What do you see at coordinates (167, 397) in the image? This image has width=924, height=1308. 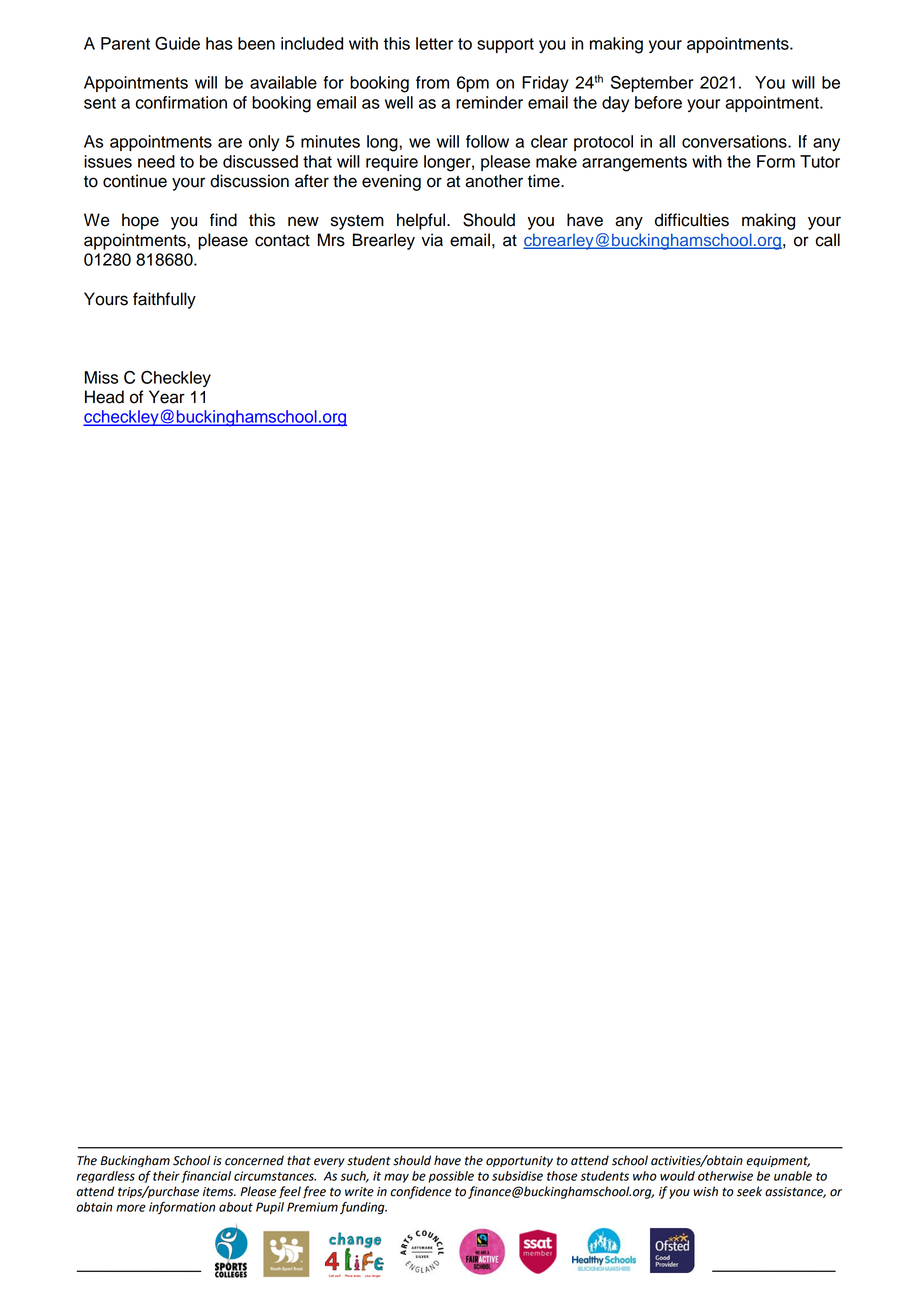 I see `Year` at bounding box center [167, 397].
